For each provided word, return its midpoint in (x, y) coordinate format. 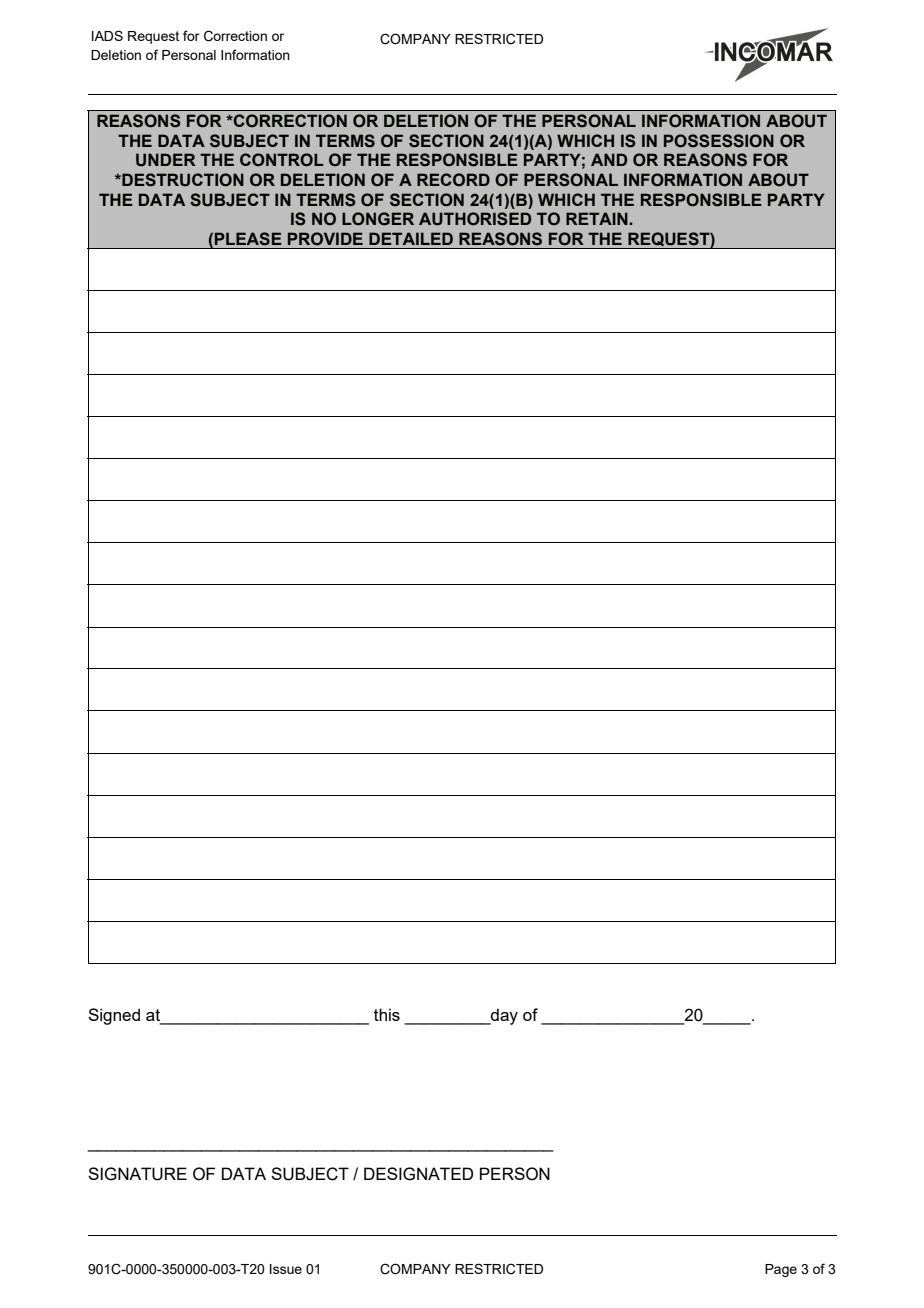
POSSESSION (719, 141)
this (387, 1014)
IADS (107, 35)
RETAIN (597, 218)
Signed (114, 1016)
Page (781, 1270)
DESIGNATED (418, 1174)
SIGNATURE (137, 1174)
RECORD (453, 180)
